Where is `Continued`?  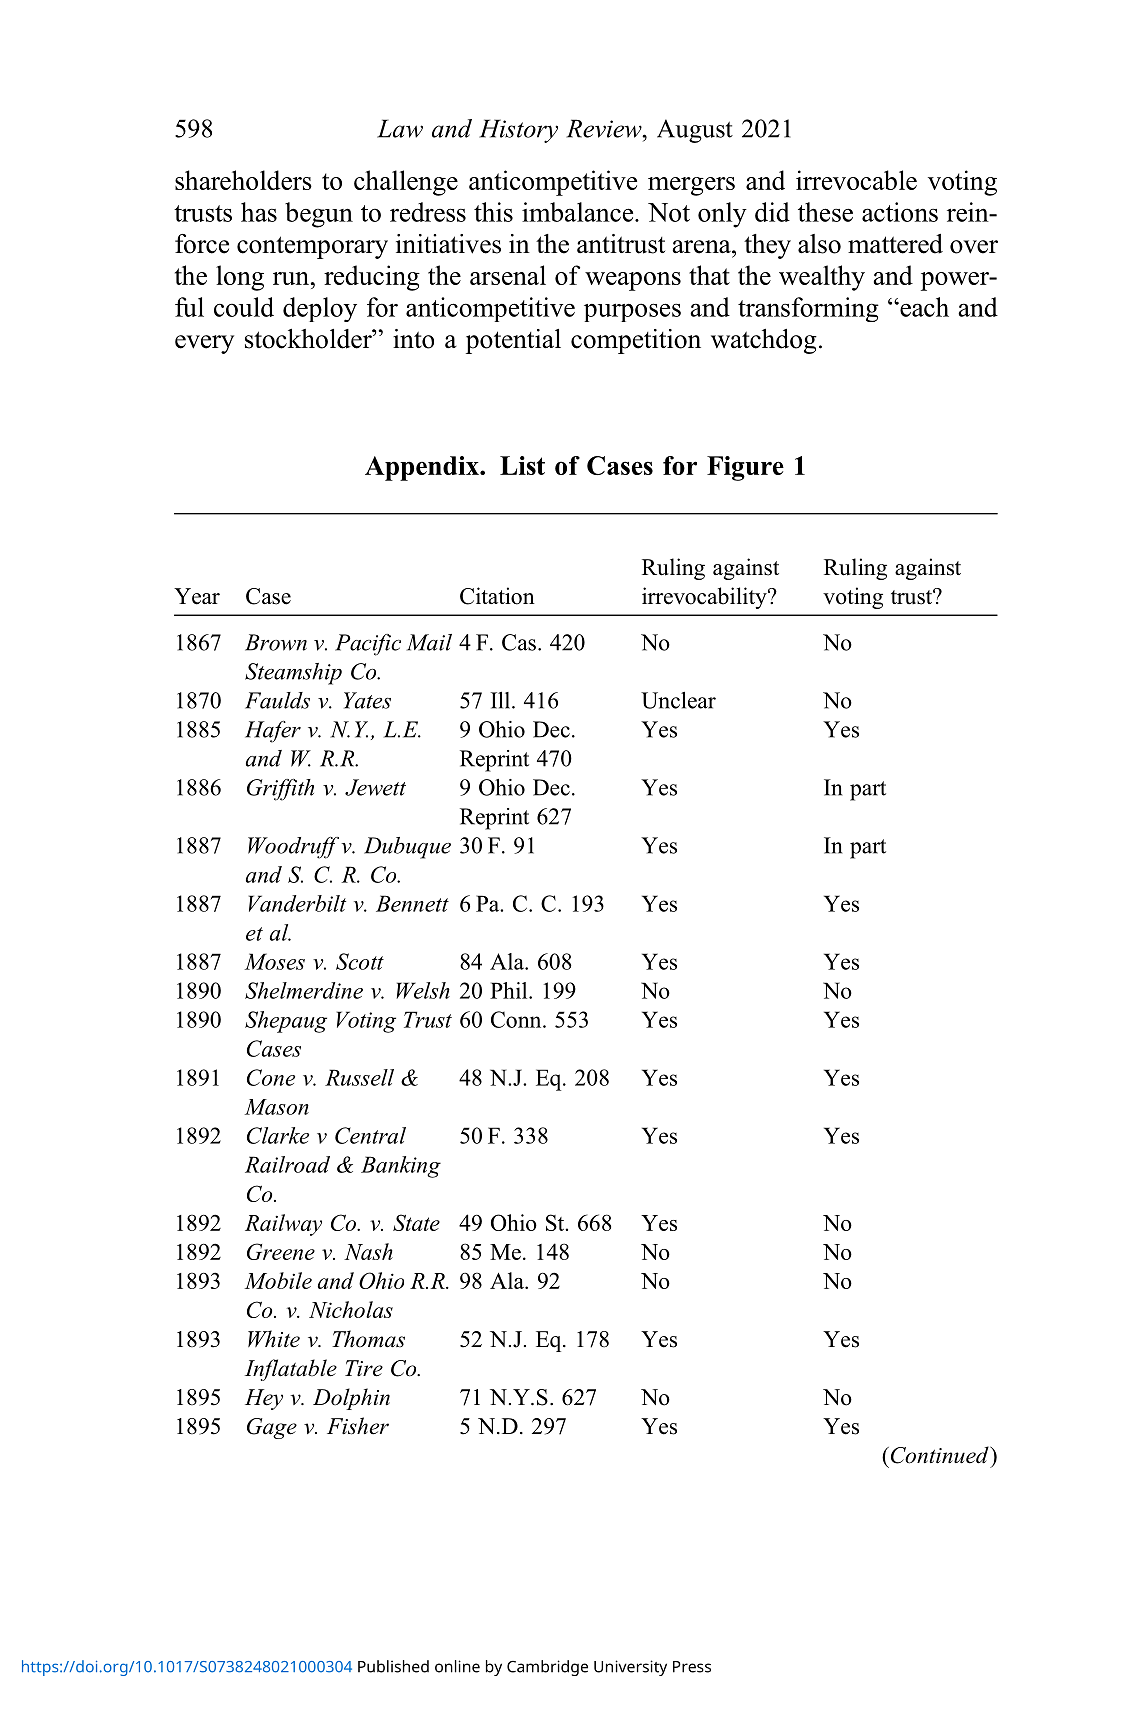 Continued is located at coordinates (939, 1455).
